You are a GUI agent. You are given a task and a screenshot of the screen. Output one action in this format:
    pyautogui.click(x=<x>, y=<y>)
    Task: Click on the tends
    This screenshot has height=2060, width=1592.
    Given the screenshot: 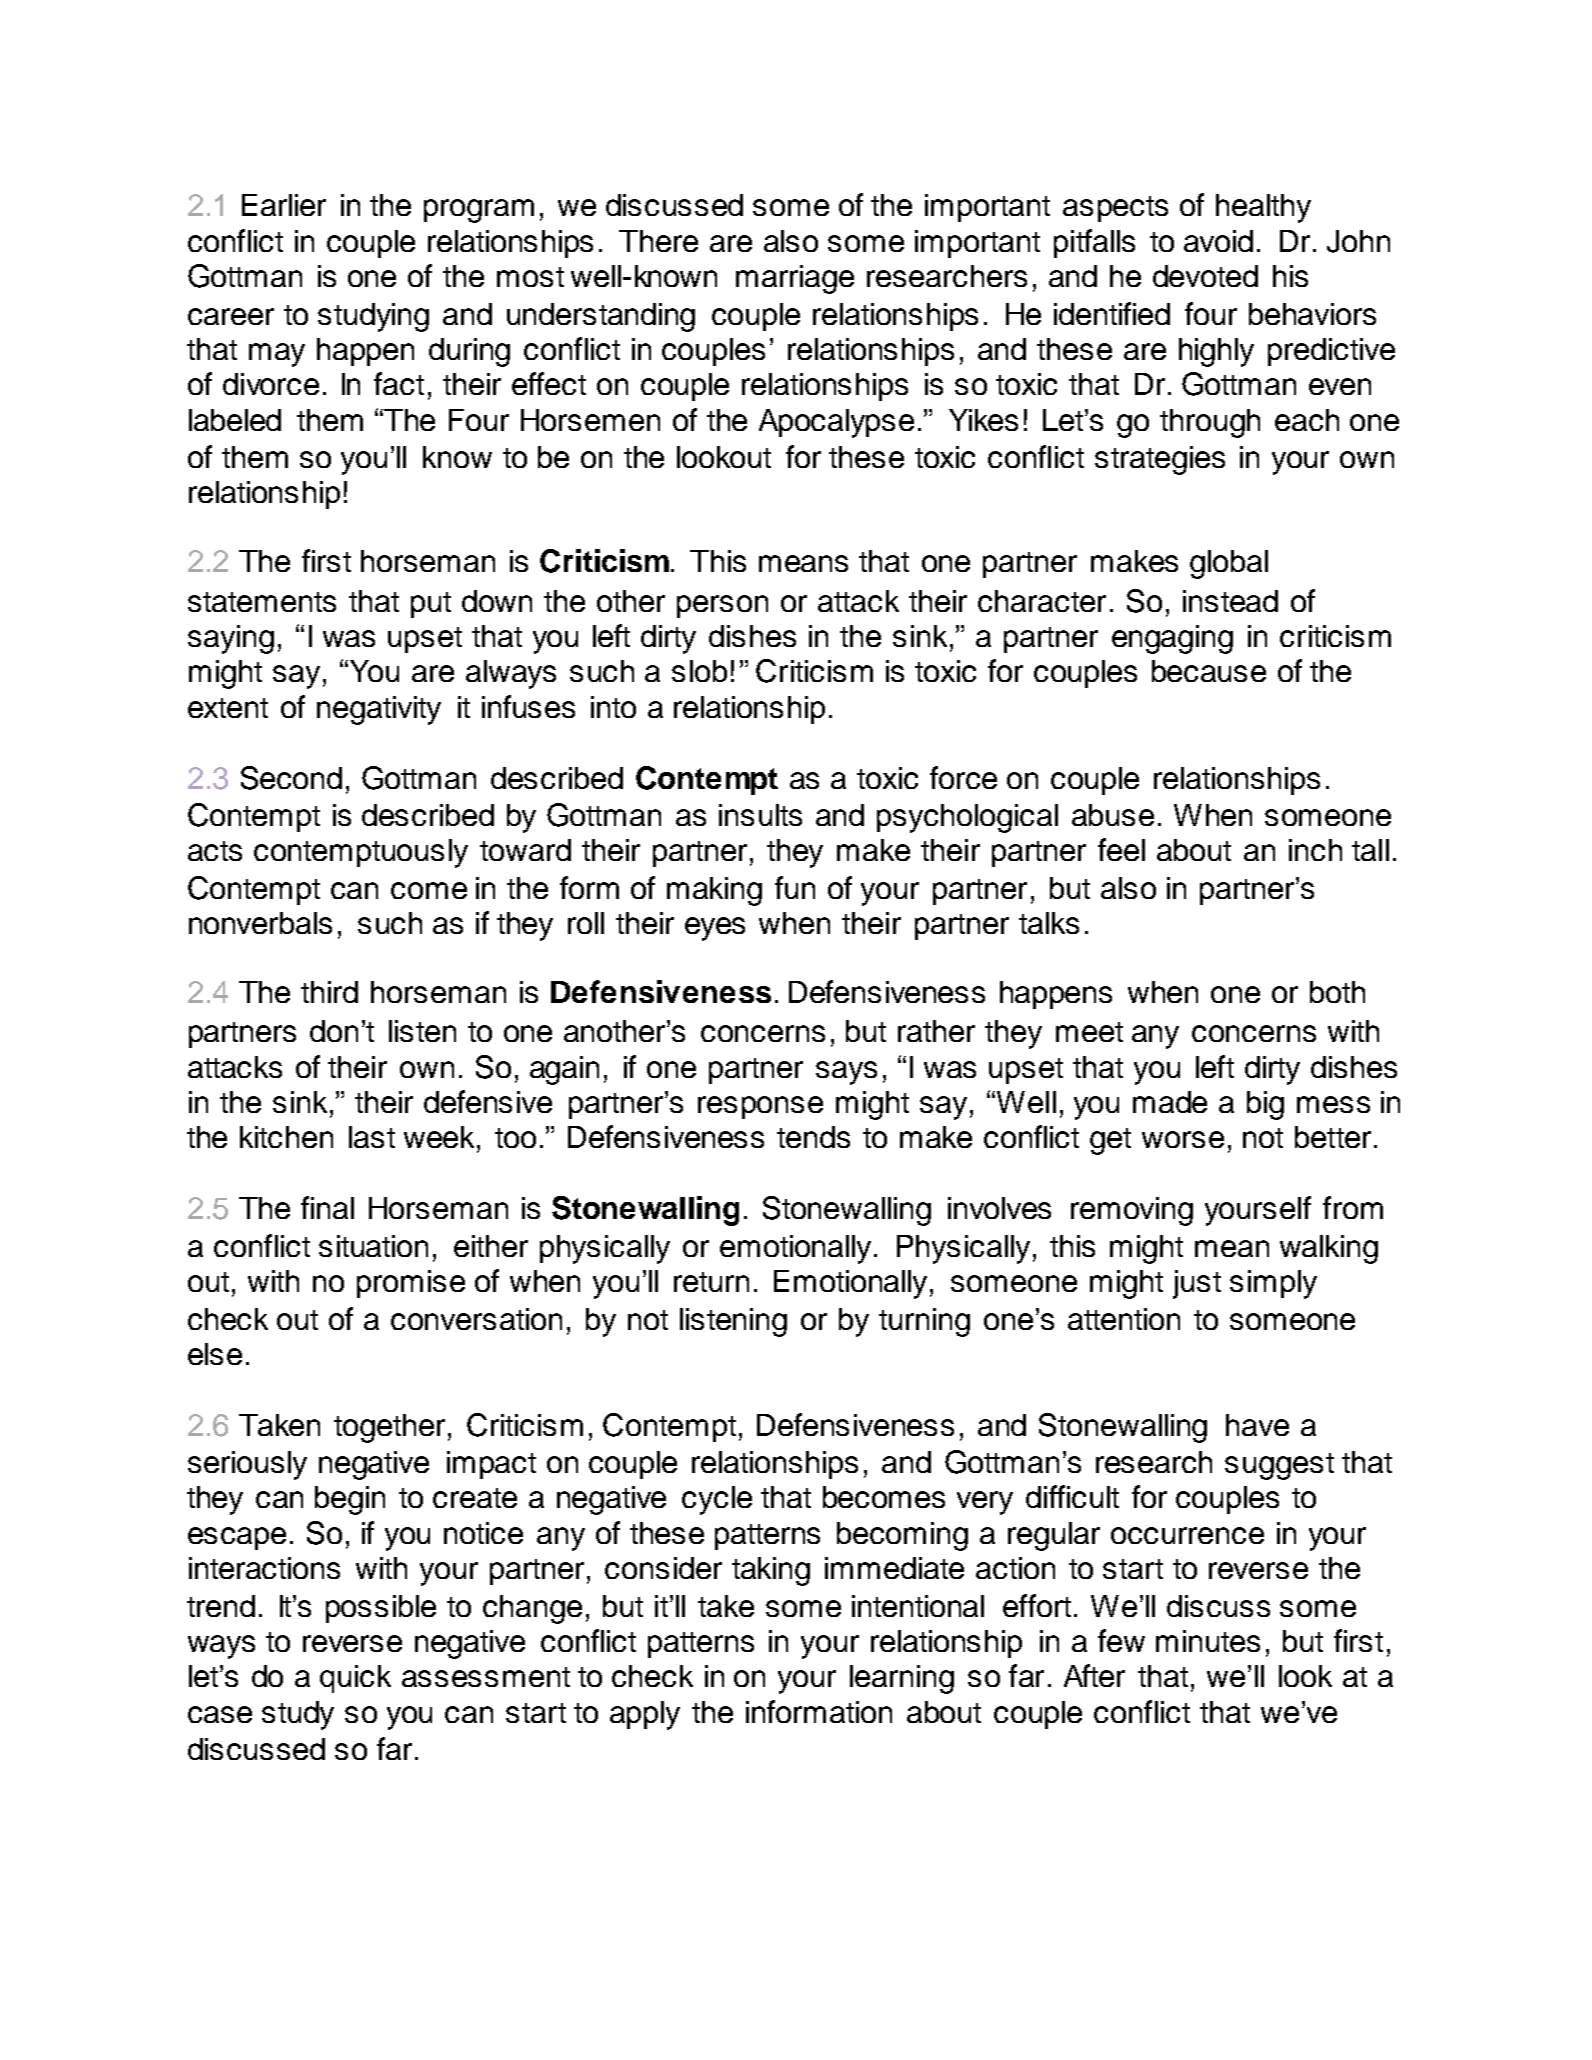 What is the action you would take?
    pyautogui.click(x=813, y=1137)
